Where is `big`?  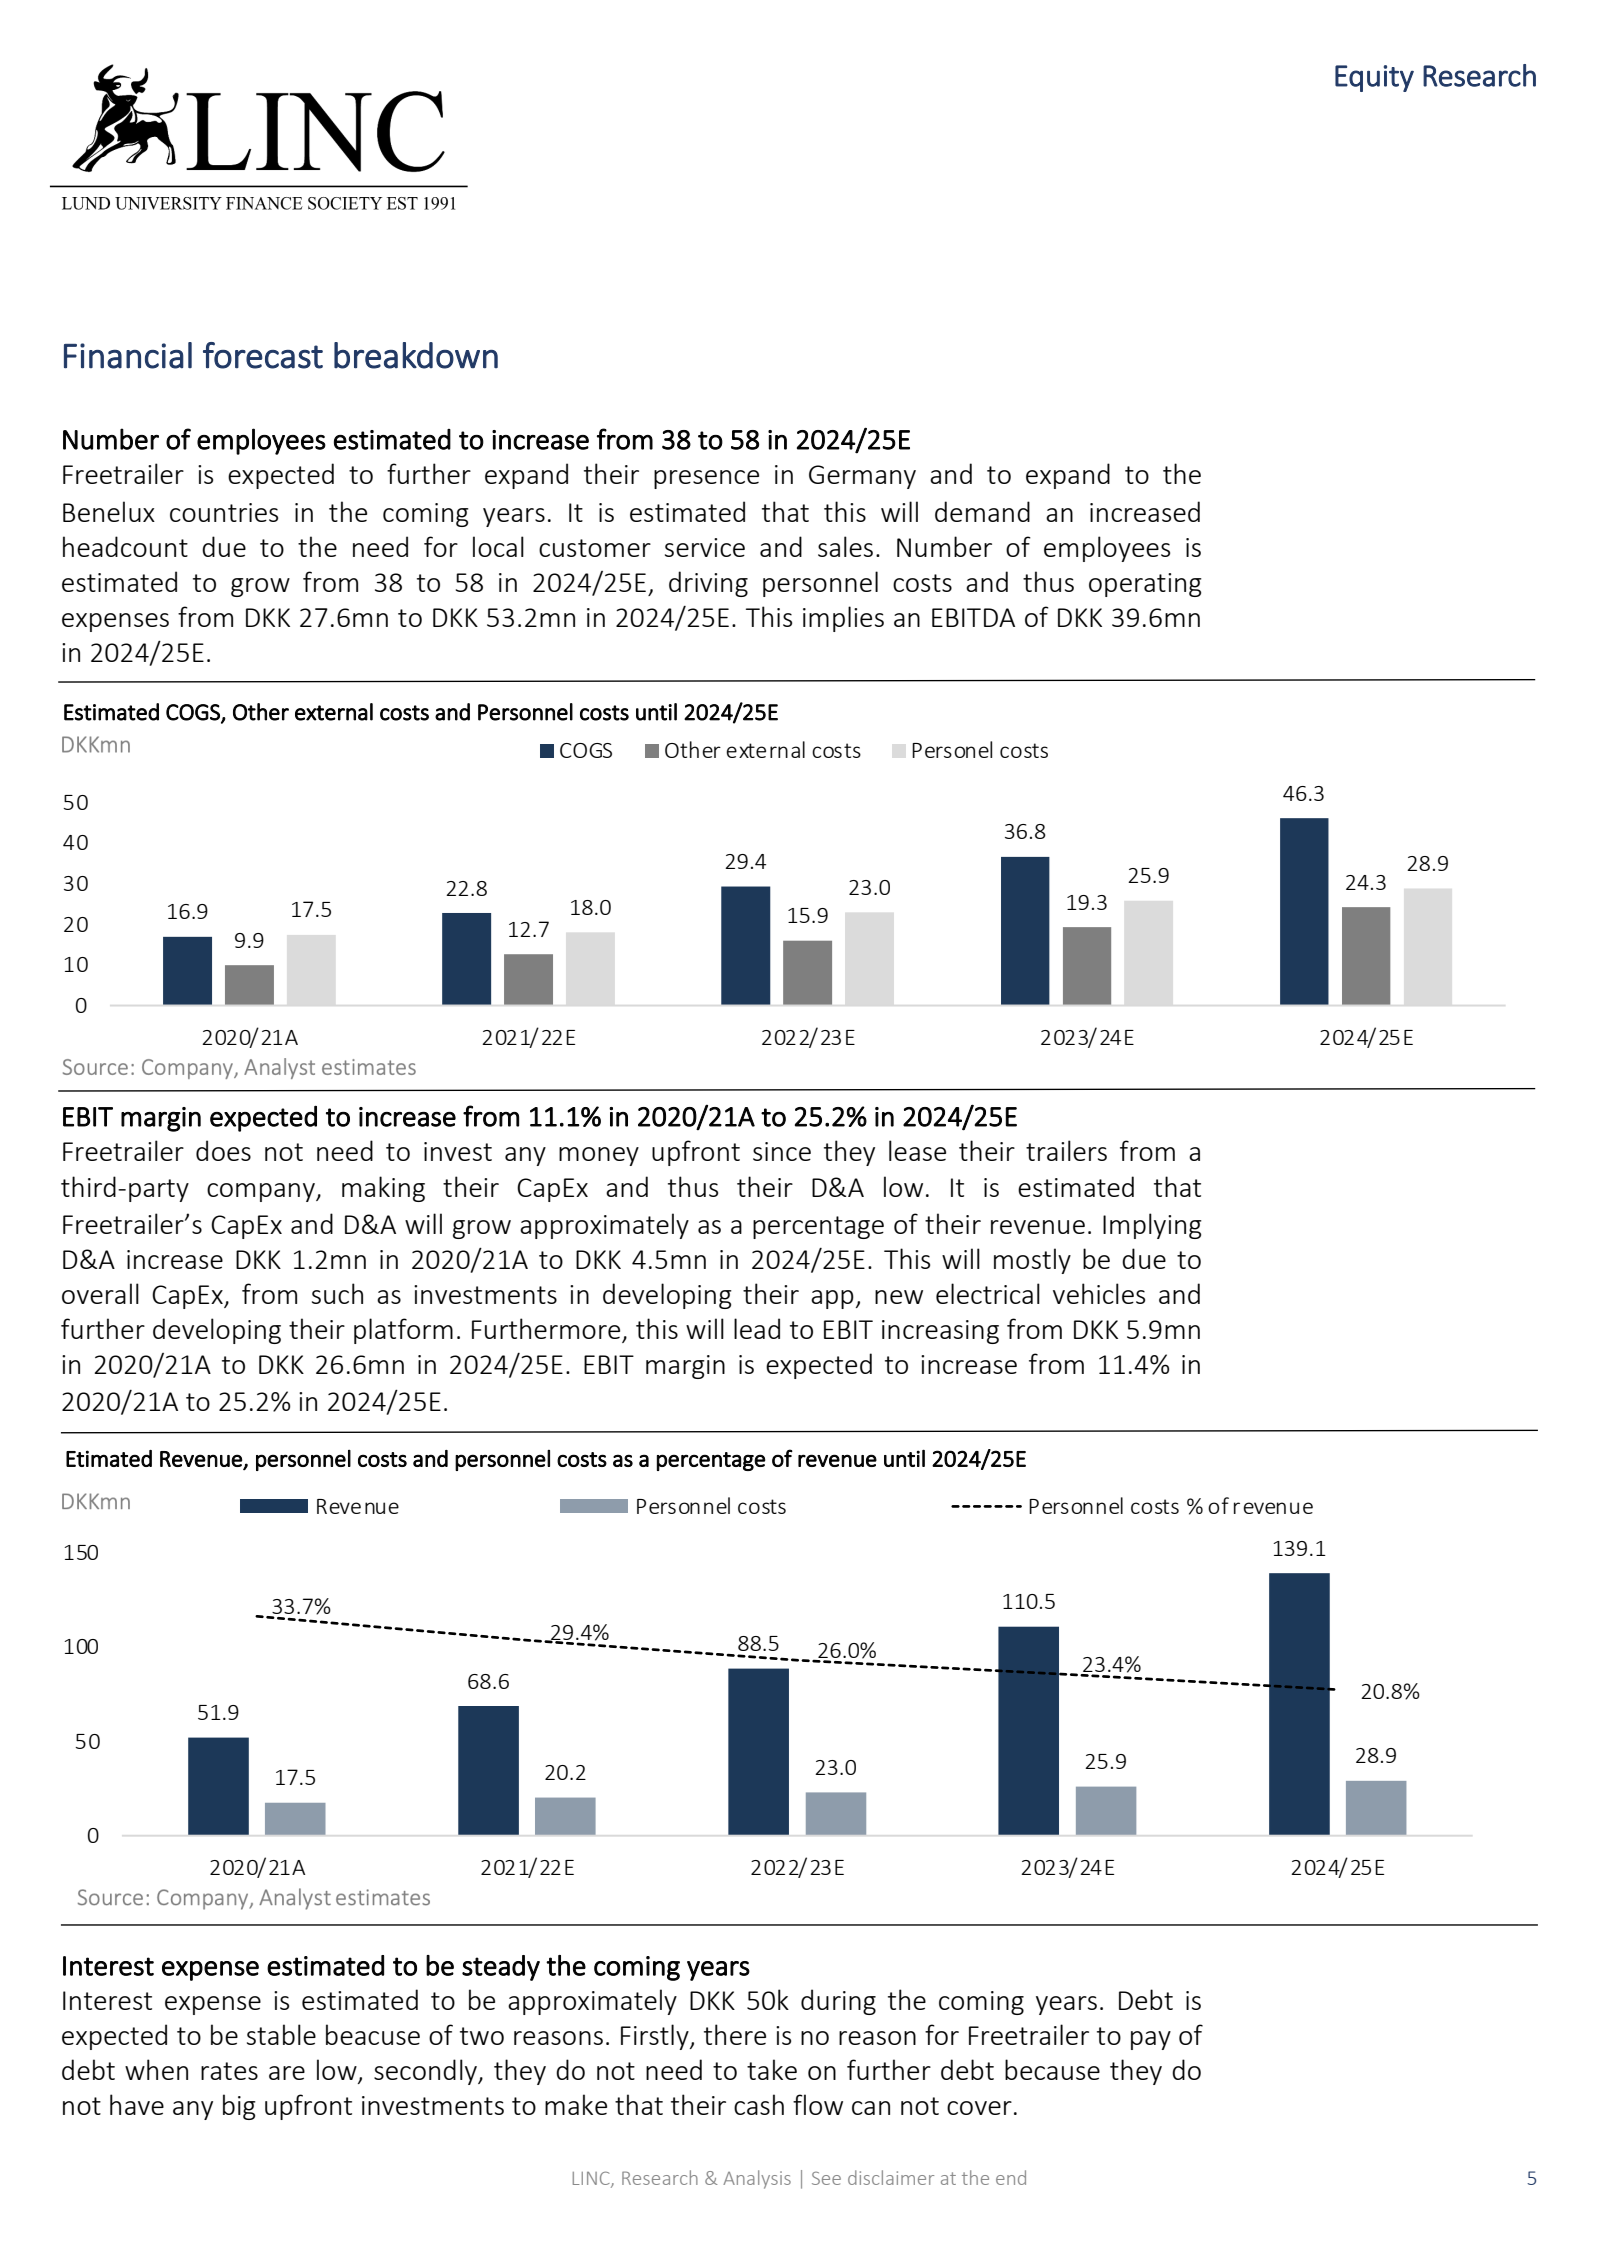
big is located at coordinates (239, 2107).
